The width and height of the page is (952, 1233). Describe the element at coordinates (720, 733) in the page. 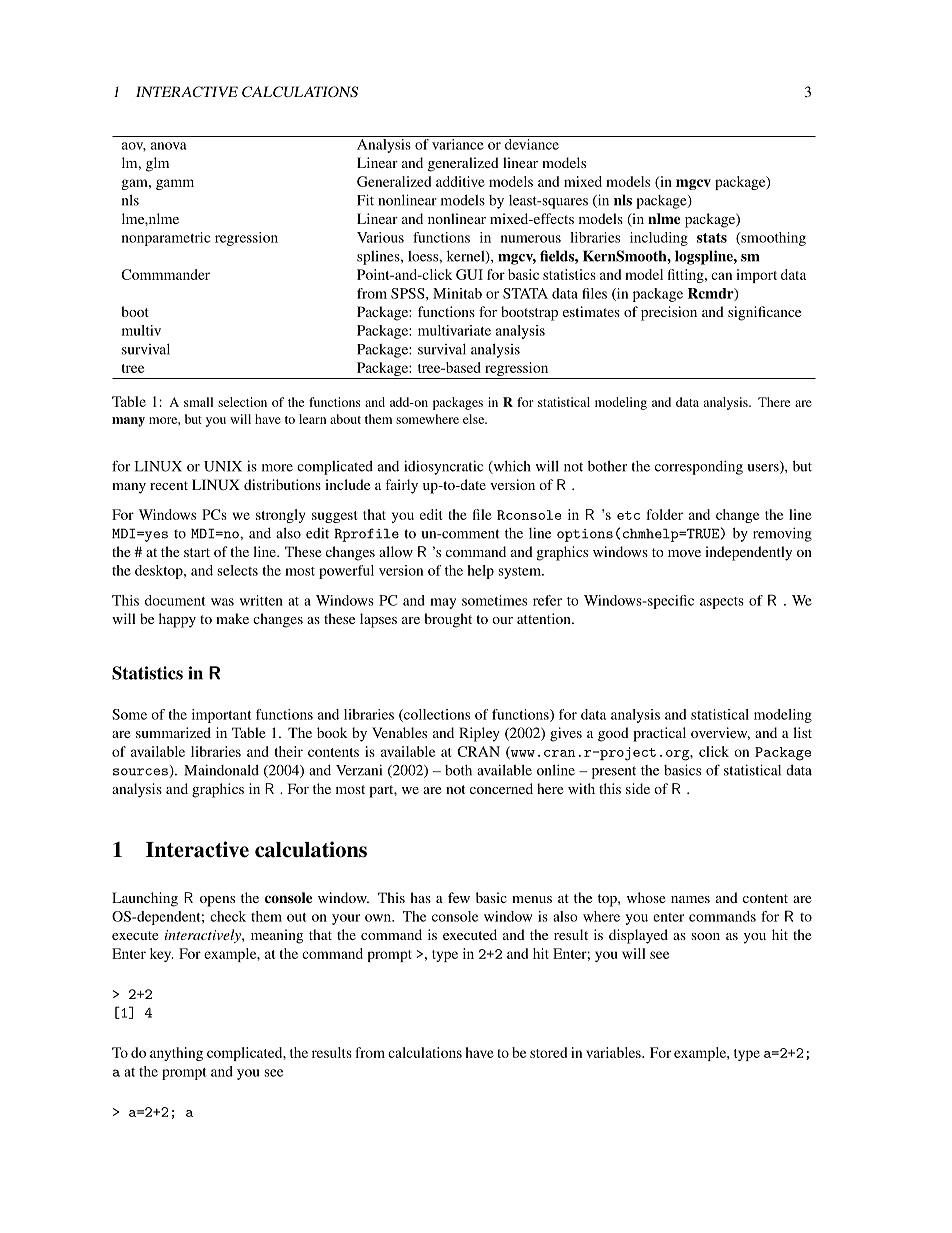

I see `overview` at that location.
